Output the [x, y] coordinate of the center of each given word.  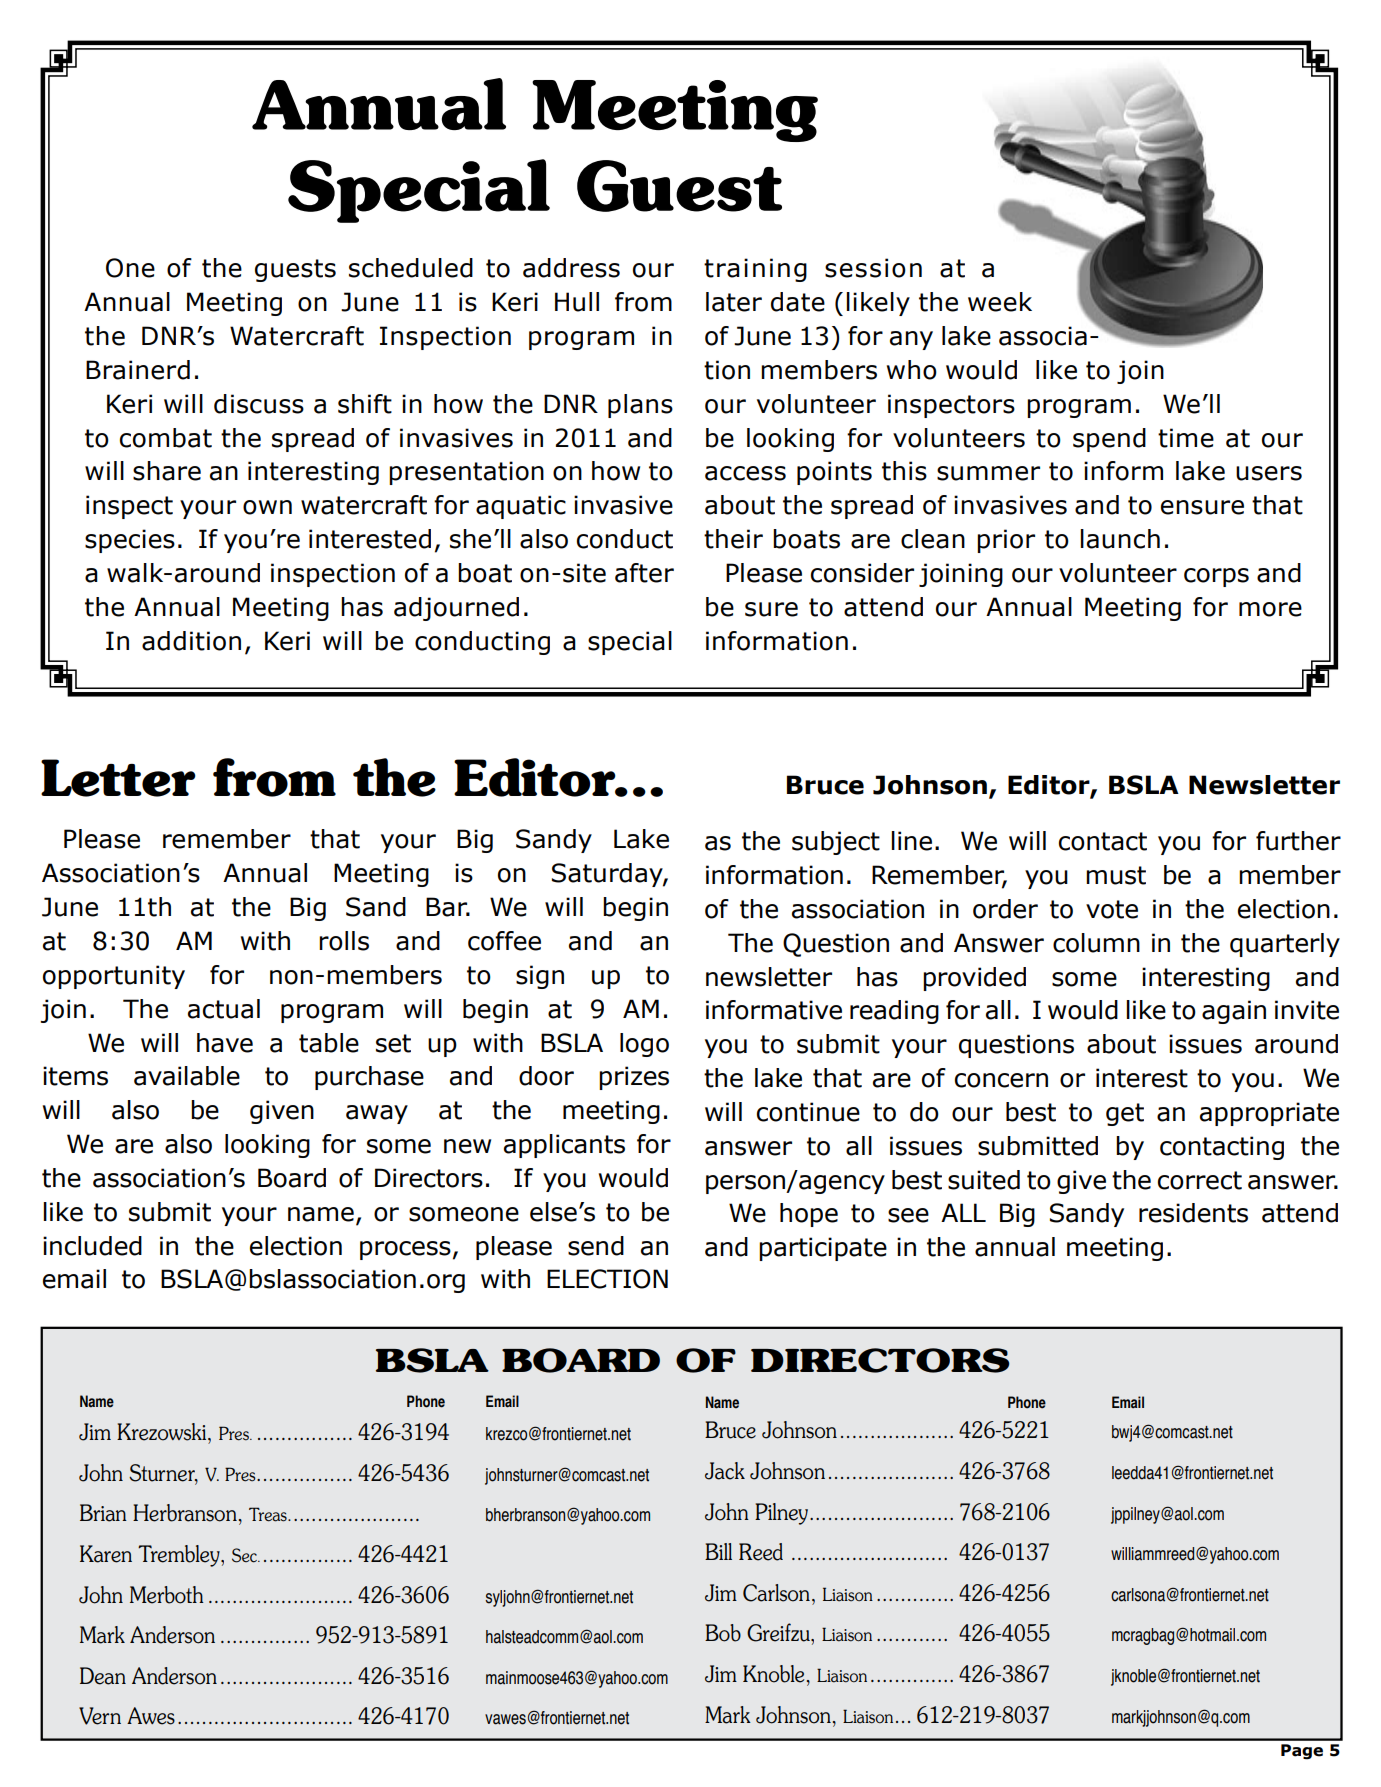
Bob [723, 1633]
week [1000, 302]
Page [1302, 1752]
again [1234, 1012]
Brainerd [138, 370]
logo [644, 1045]
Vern [100, 1716]
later [734, 302]
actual [224, 1009]
